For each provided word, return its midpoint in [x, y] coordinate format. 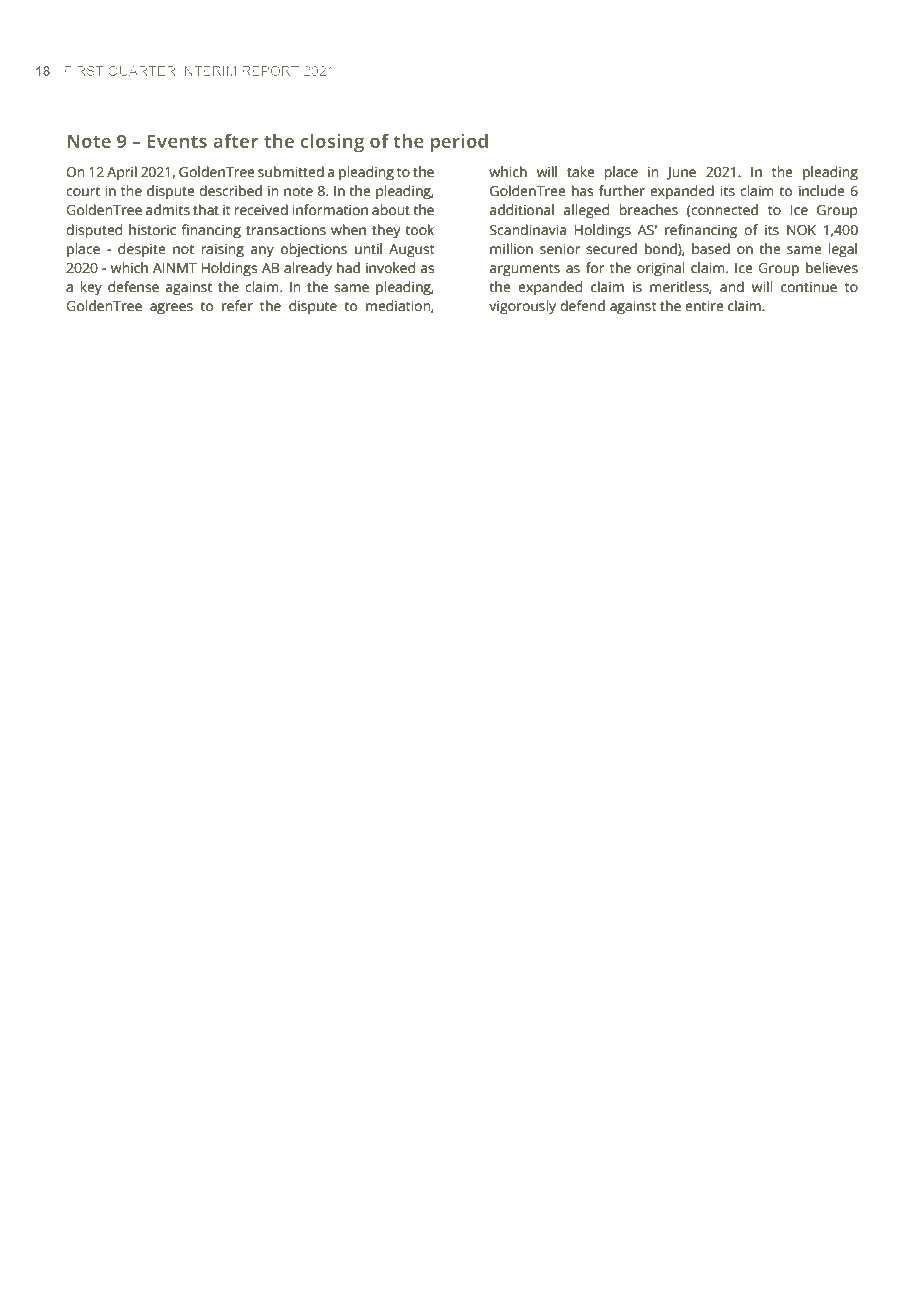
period [459, 143]
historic [152, 230]
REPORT [270, 71]
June [681, 173]
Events [177, 141]
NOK [801, 230]
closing [332, 143]
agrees [171, 309]
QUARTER [142, 71]
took [419, 230]
